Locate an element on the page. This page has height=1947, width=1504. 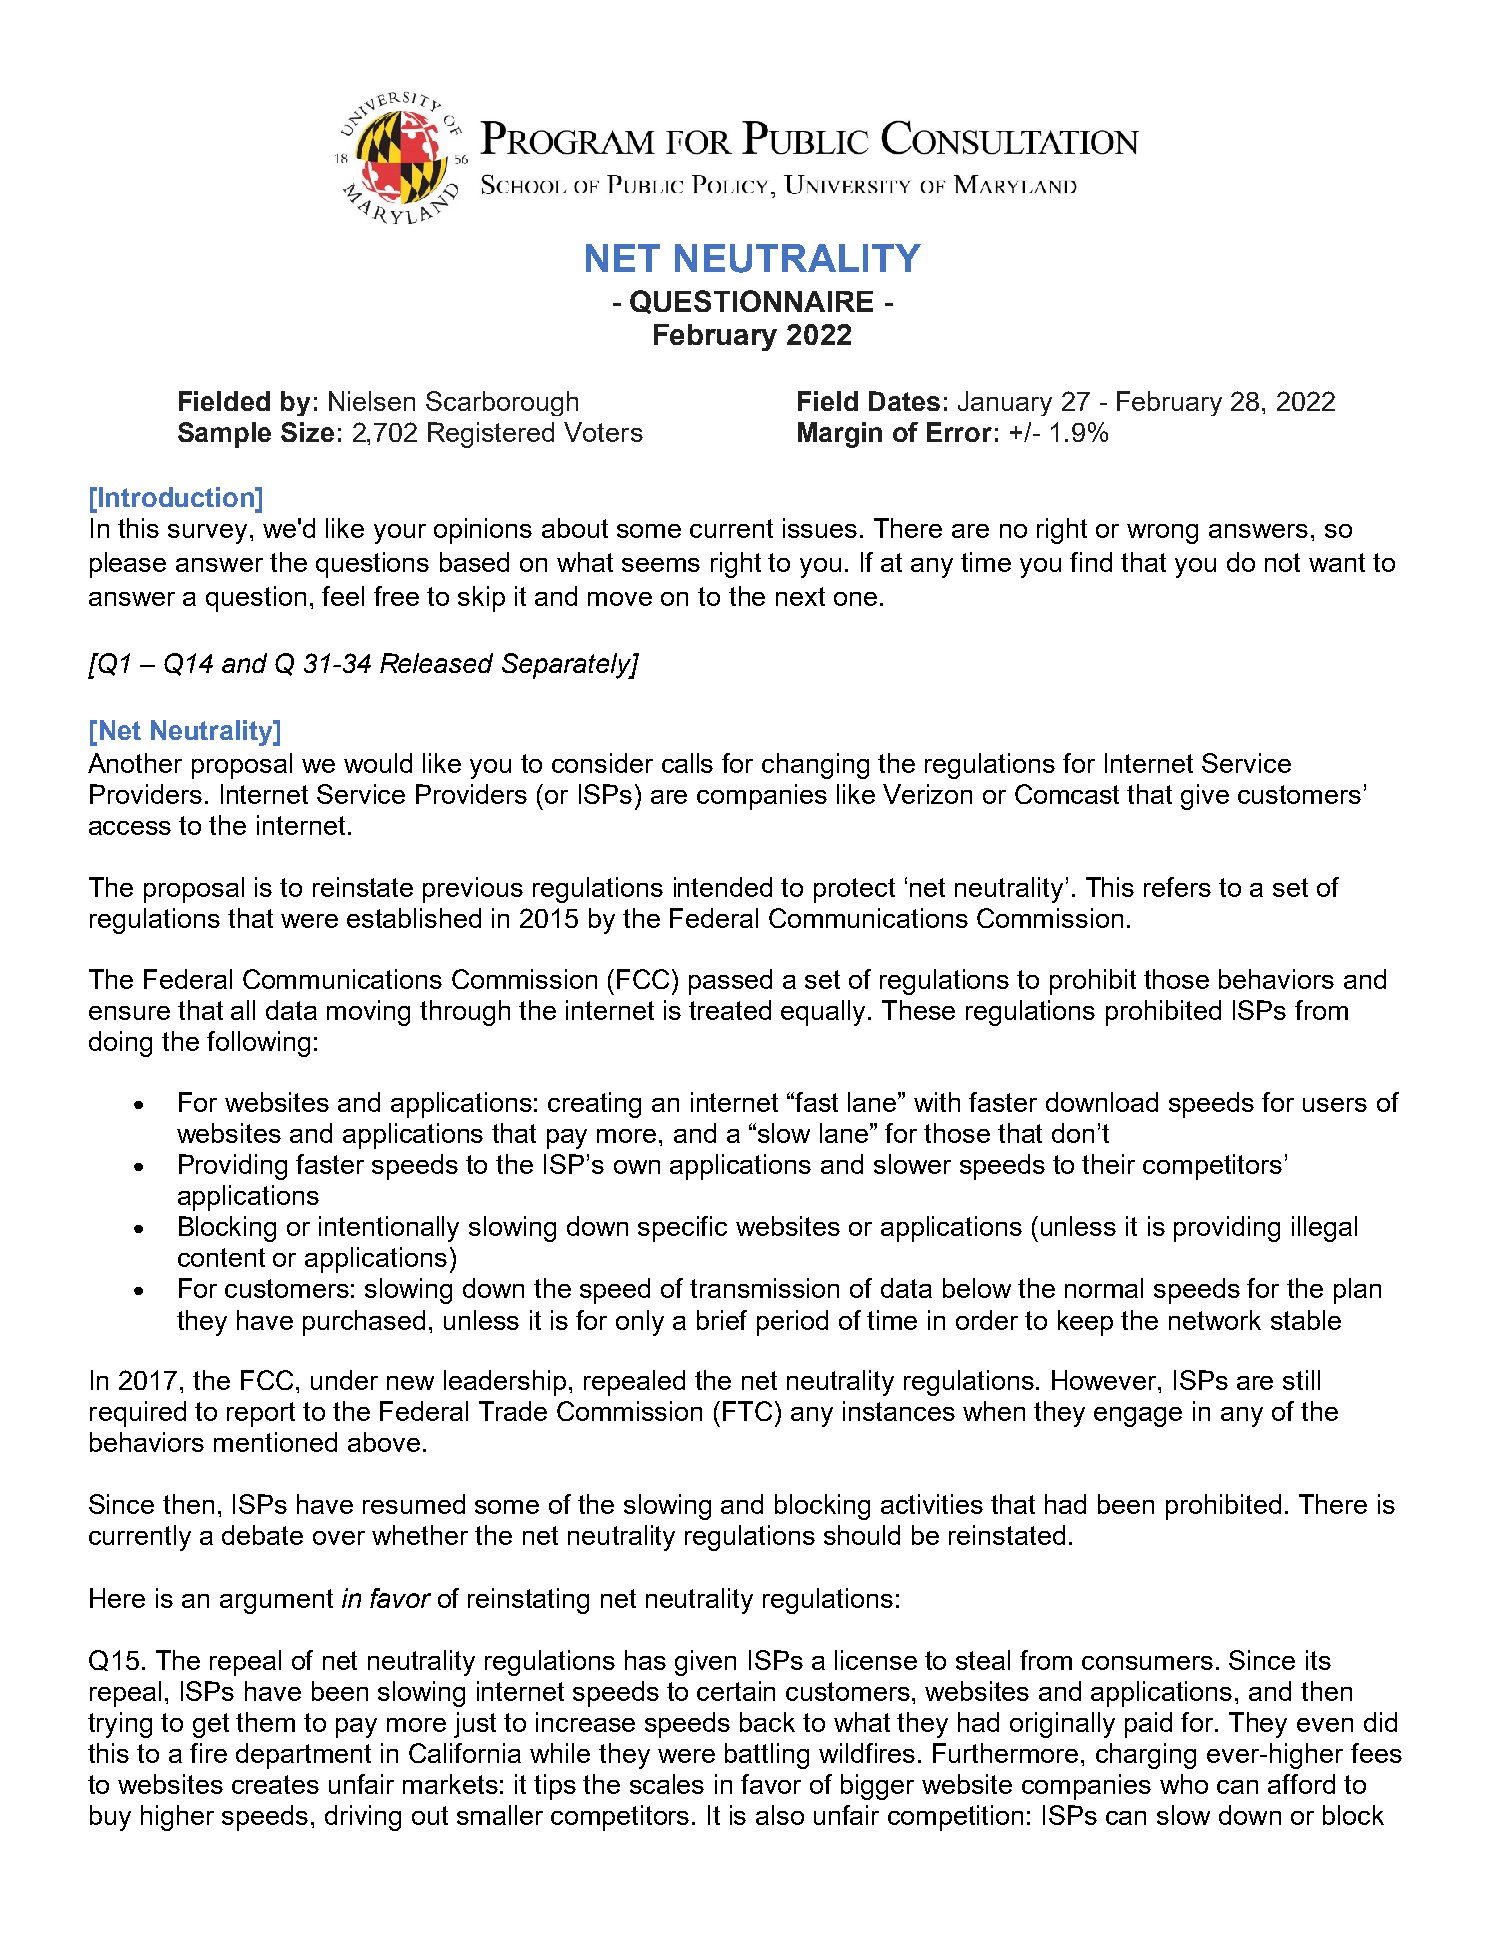
creates is located at coordinates (275, 1784).
